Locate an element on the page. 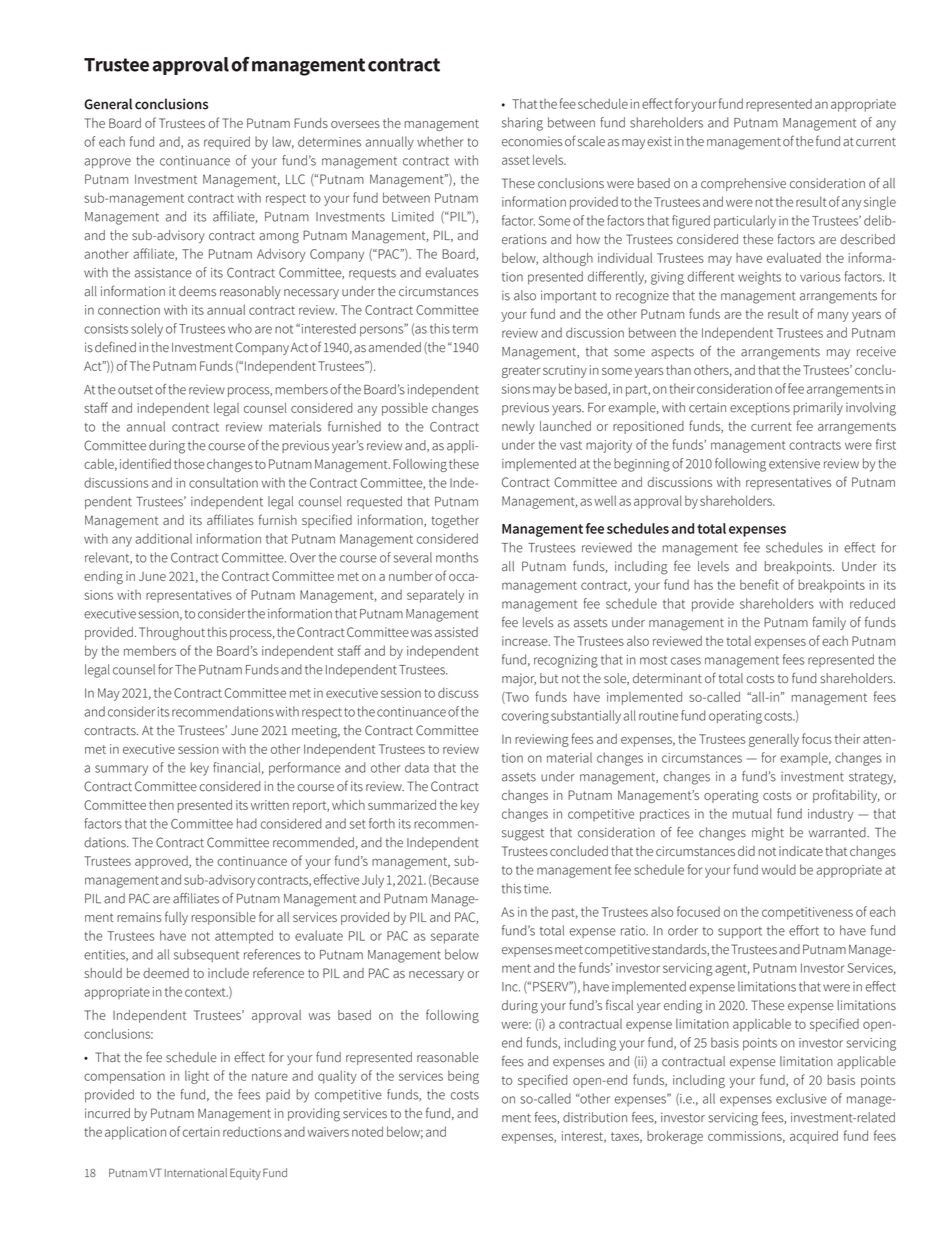 The height and width of the document is (1233, 952). required is located at coordinates (227, 143).
